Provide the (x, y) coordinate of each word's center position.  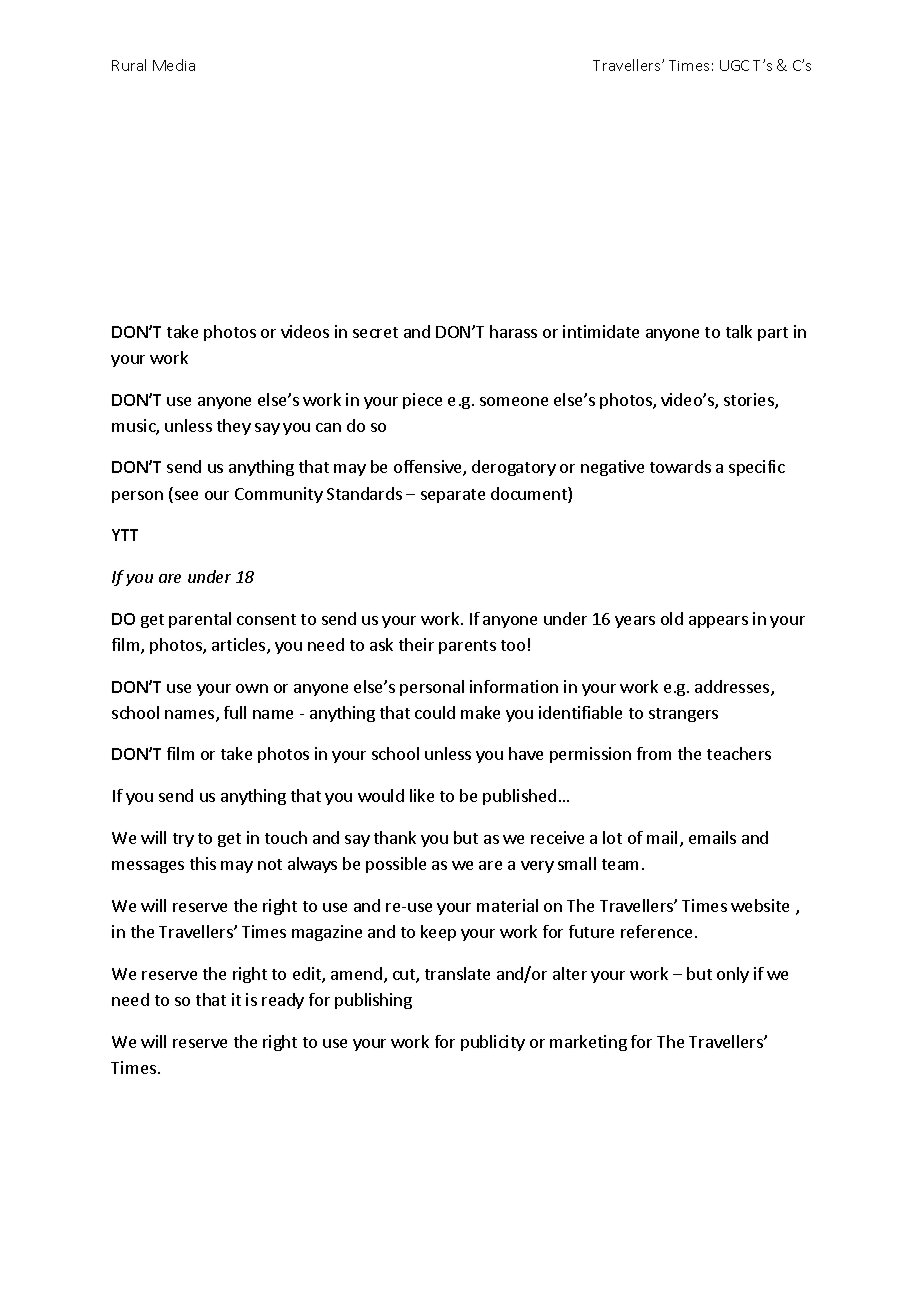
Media (174, 65)
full (235, 712)
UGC (734, 65)
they (234, 427)
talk (739, 331)
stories (750, 401)
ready (283, 1001)
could (435, 712)
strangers (683, 715)
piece (422, 401)
